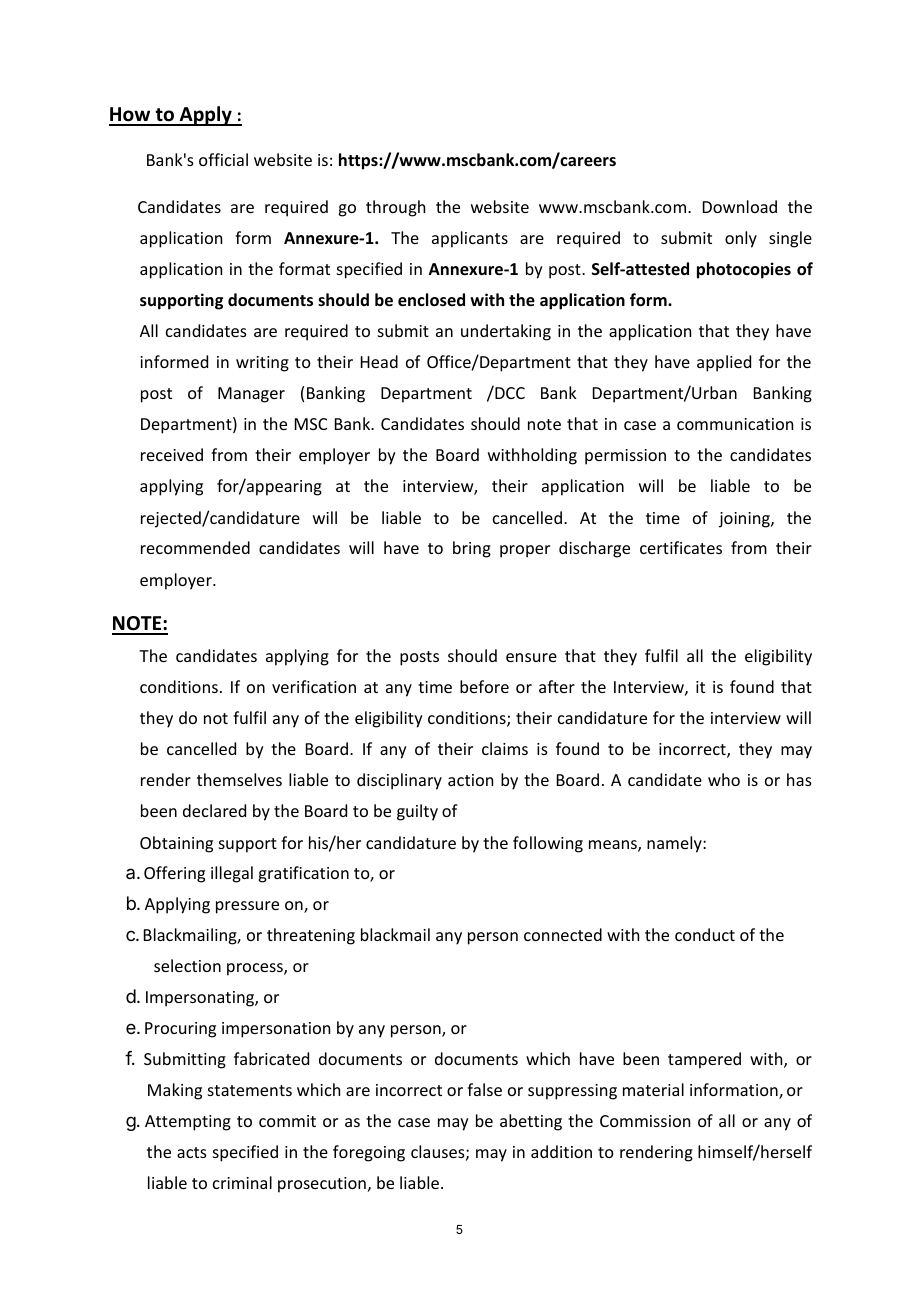  Describe the element at coordinates (724, 779) in the screenshot. I see `who` at that location.
